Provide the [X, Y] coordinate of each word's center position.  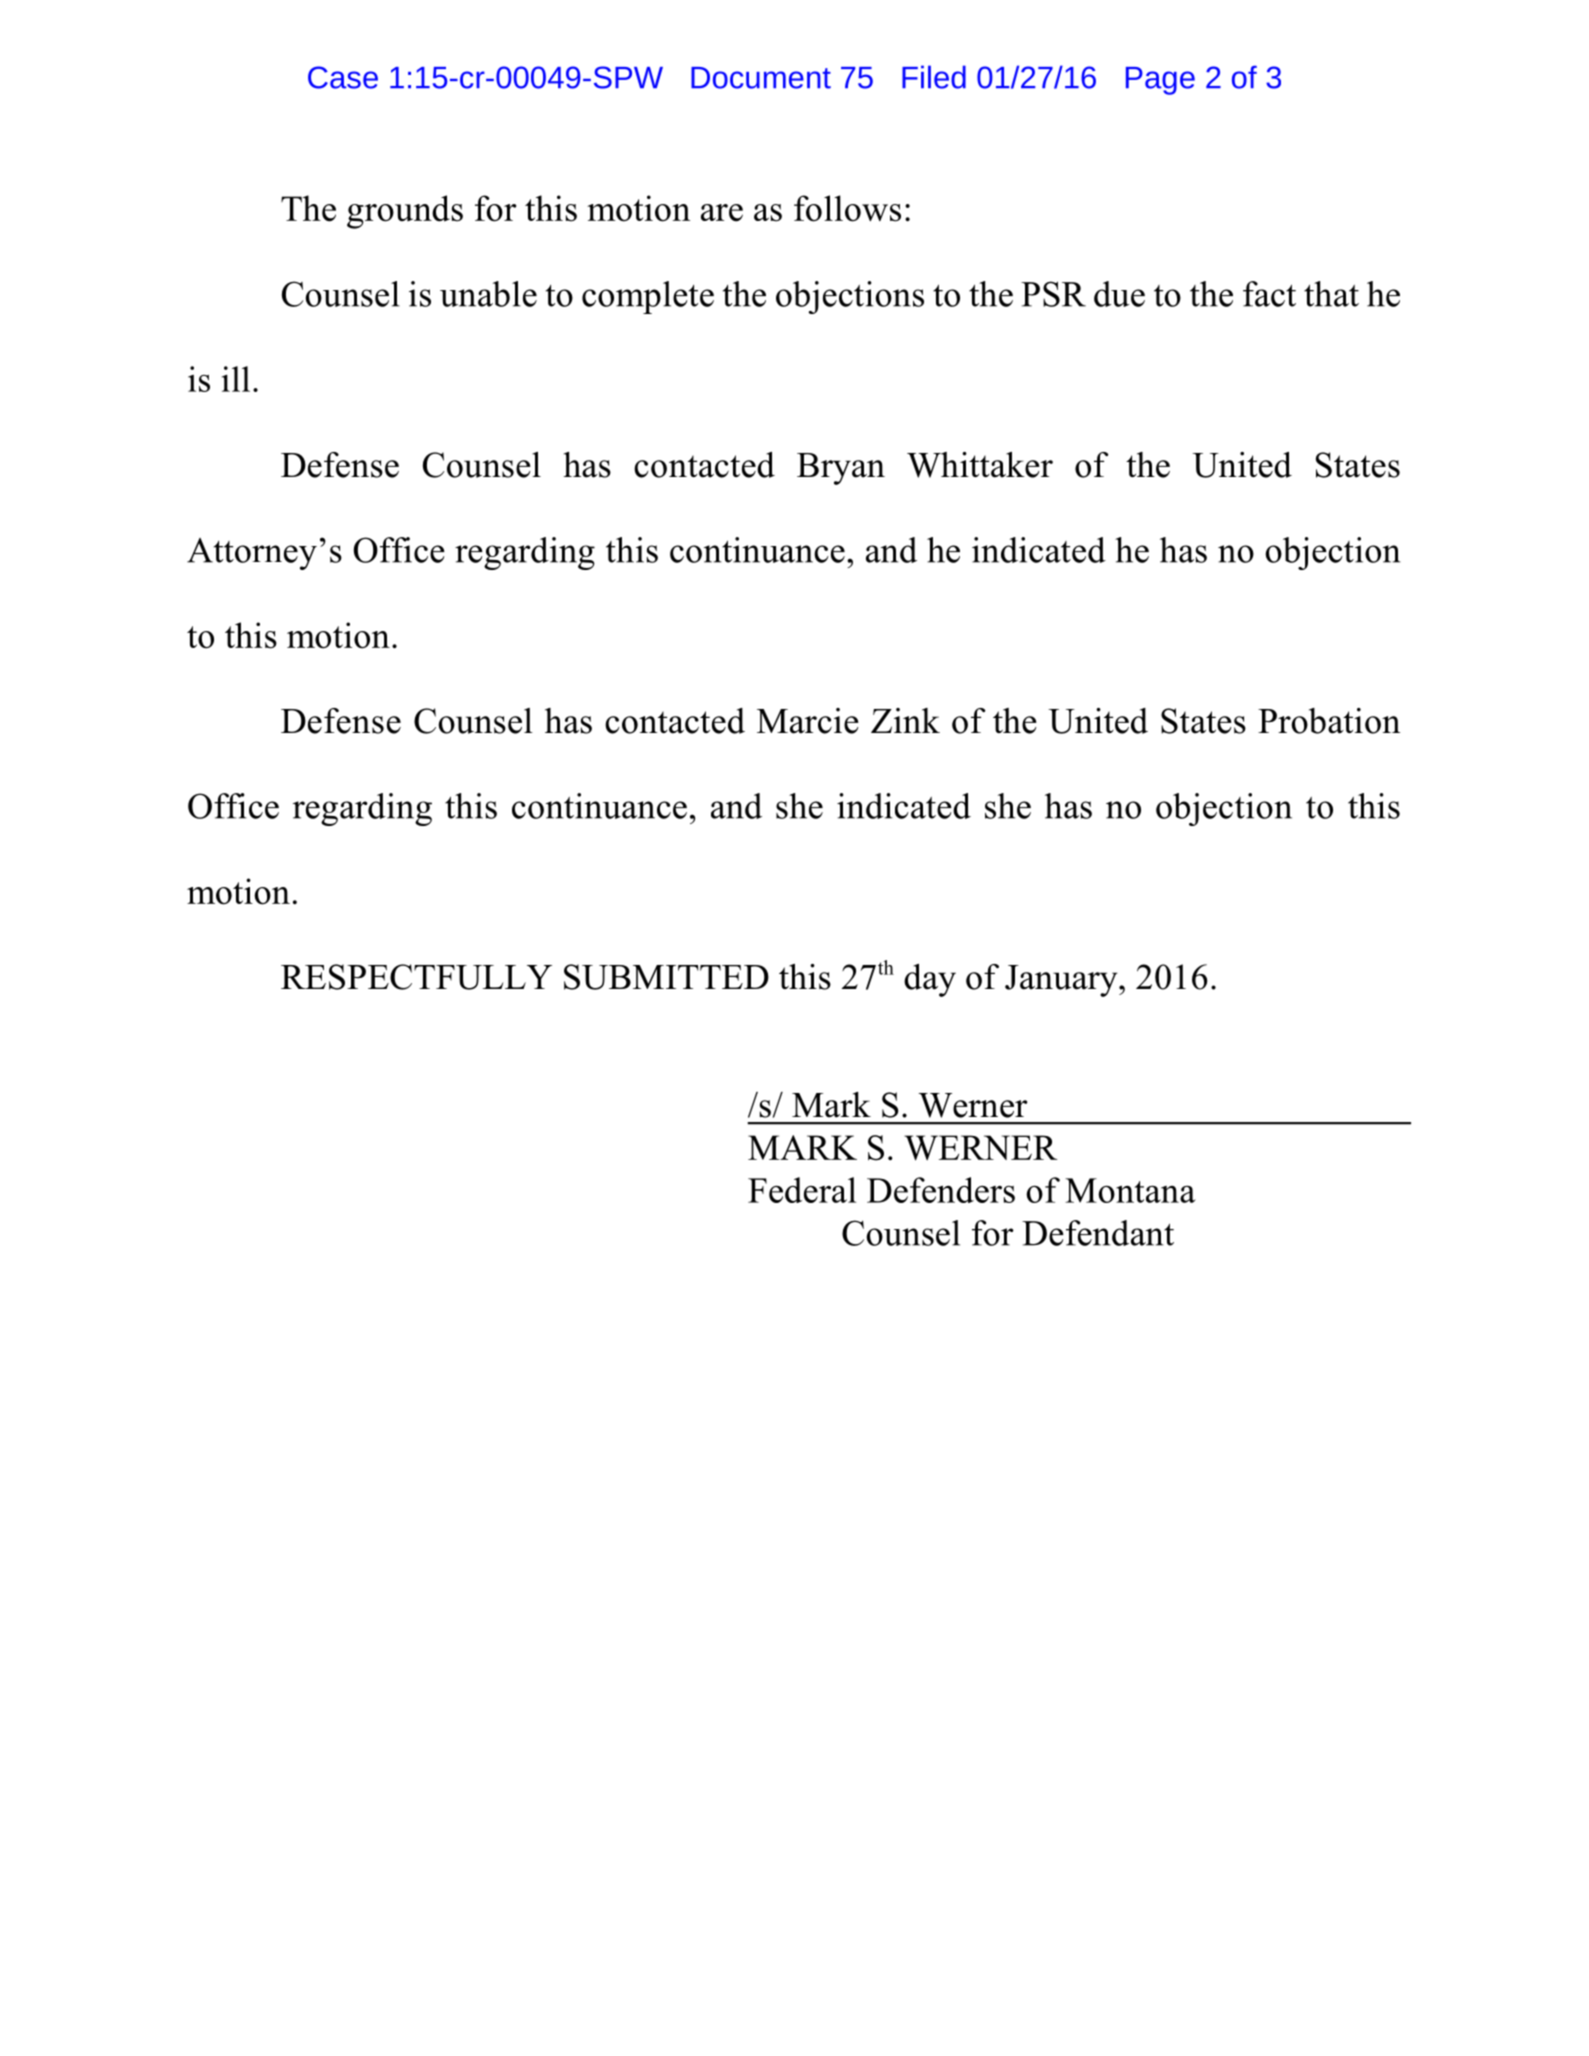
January [1062, 981]
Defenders [941, 1190]
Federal [802, 1190]
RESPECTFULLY [416, 977]
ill [236, 379]
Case [343, 77]
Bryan [841, 469]
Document [761, 78]
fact [1269, 294]
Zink [905, 720]
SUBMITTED [666, 977]
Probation [1329, 721]
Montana [1130, 1190]
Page [1160, 81]
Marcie [808, 721]
